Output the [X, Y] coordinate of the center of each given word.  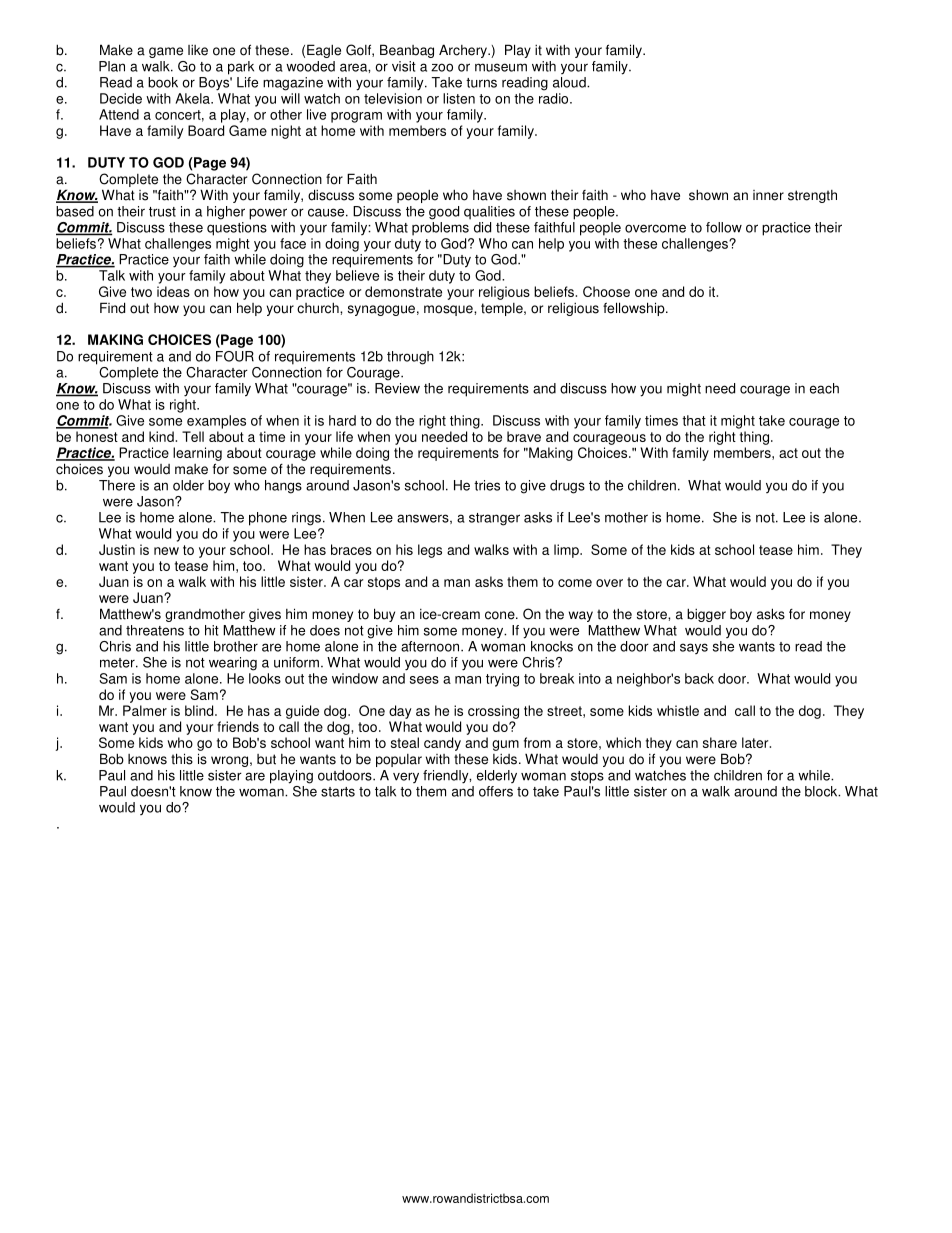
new [166, 551]
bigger [706, 615]
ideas [173, 291]
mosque [449, 310]
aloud [570, 82]
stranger [494, 519]
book [163, 82]
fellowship [635, 309]
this [182, 759]
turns [481, 83]
